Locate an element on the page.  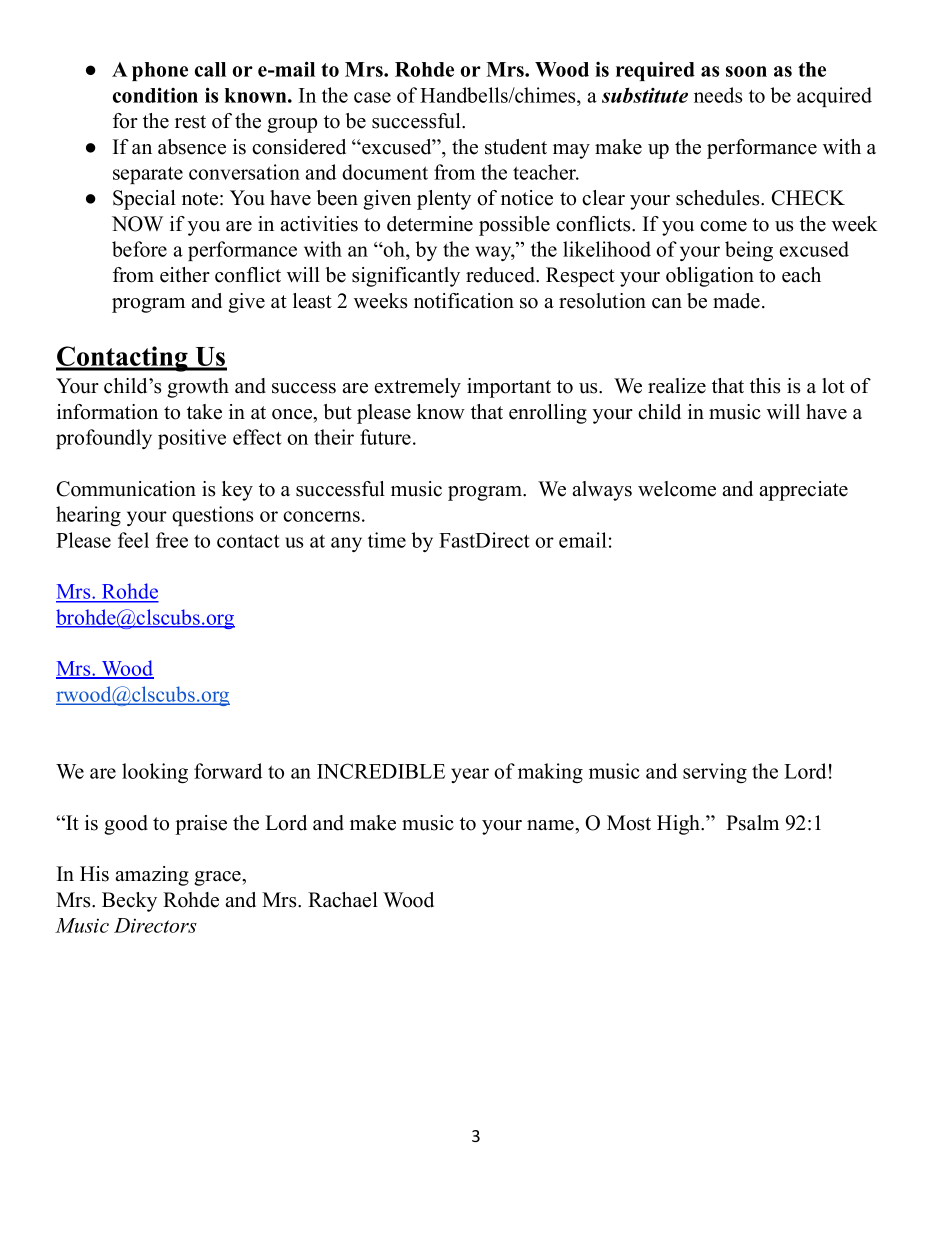
take is located at coordinates (204, 412).
